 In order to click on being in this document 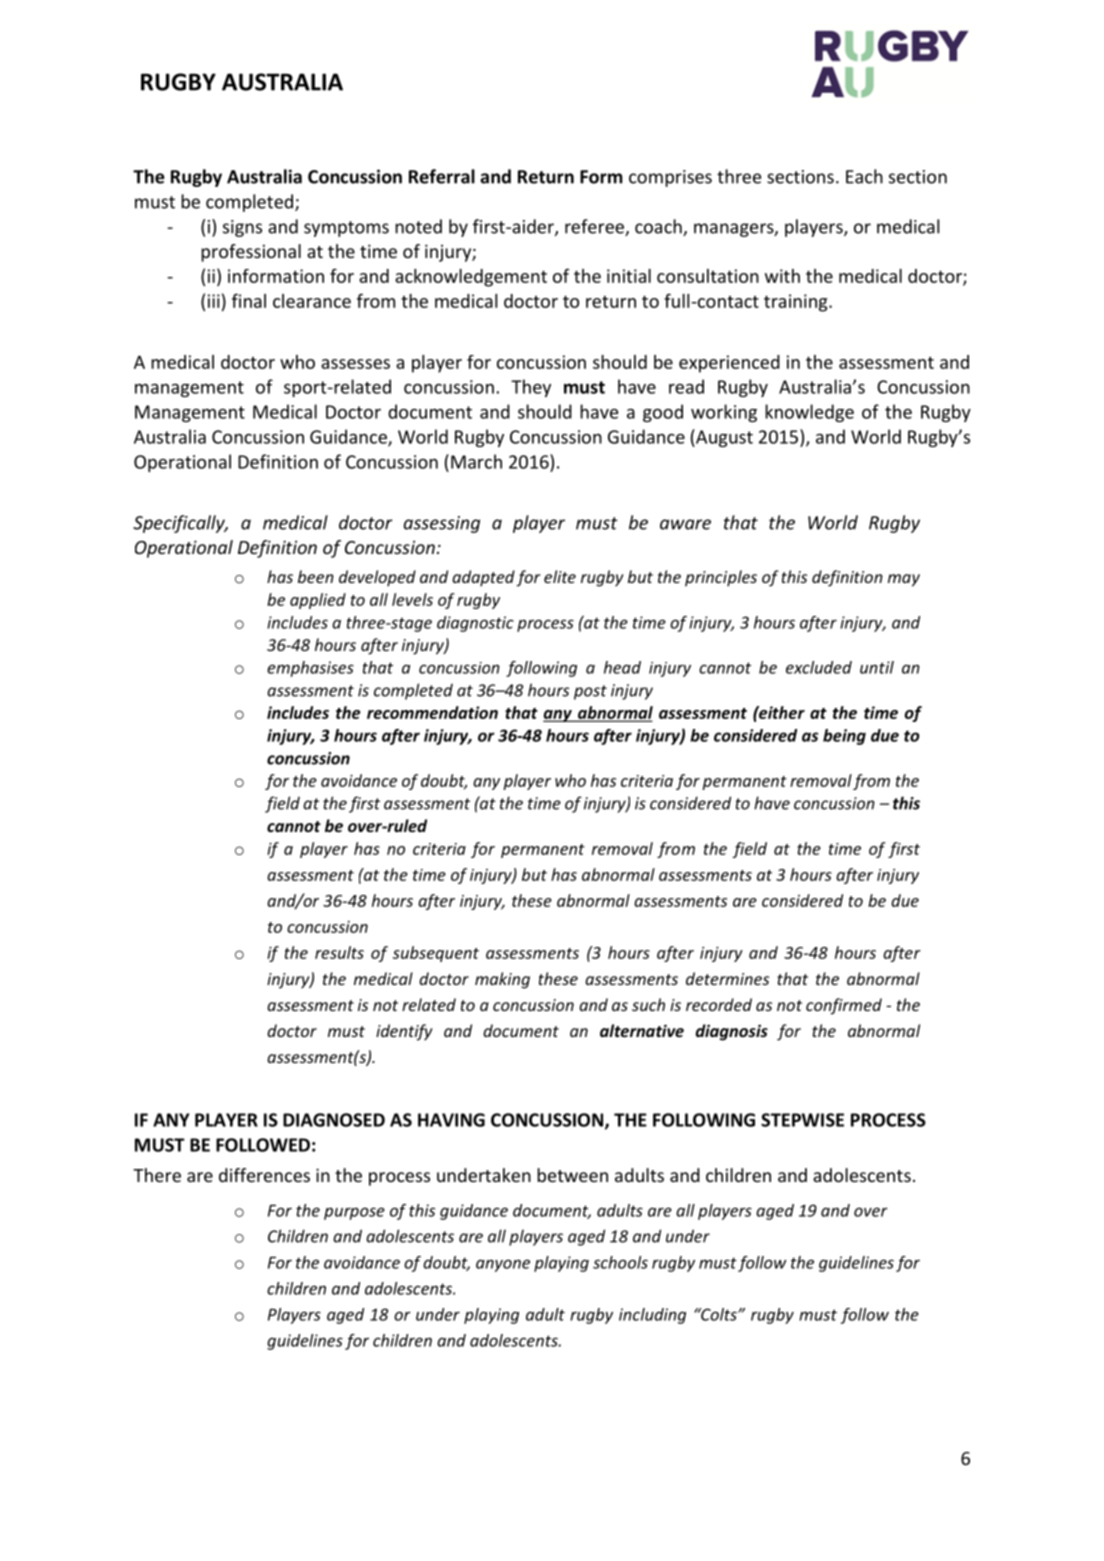, I will do `click(844, 737)`.
